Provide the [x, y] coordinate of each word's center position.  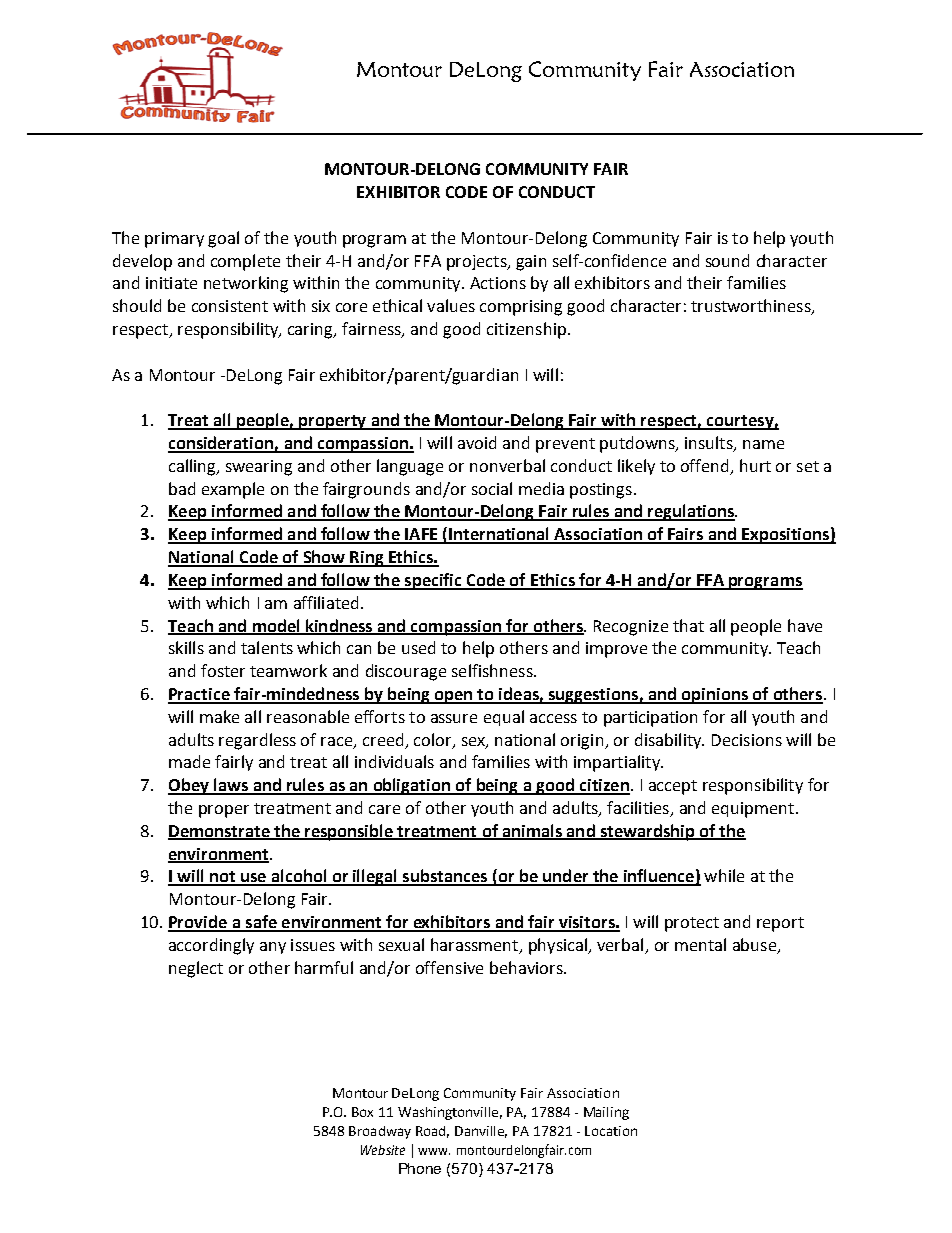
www [434, 1151]
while [724, 875]
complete [245, 262]
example [233, 490]
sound [727, 260]
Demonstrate [220, 832]
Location [611, 1131]
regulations [691, 512]
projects [478, 263]
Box [362, 1112]
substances [445, 877]
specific [433, 581]
